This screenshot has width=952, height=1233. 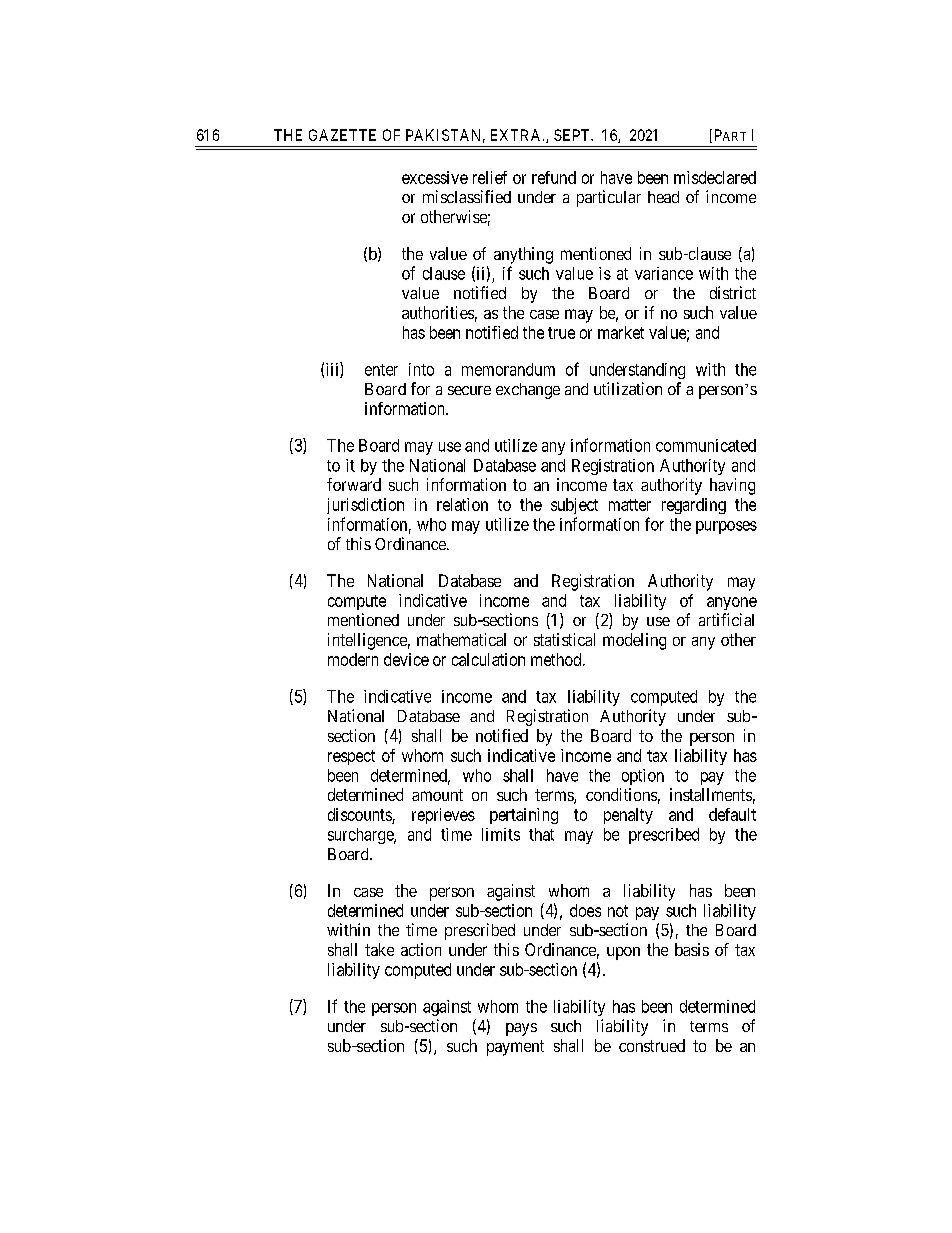 I want to click on device, so click(x=406, y=659).
